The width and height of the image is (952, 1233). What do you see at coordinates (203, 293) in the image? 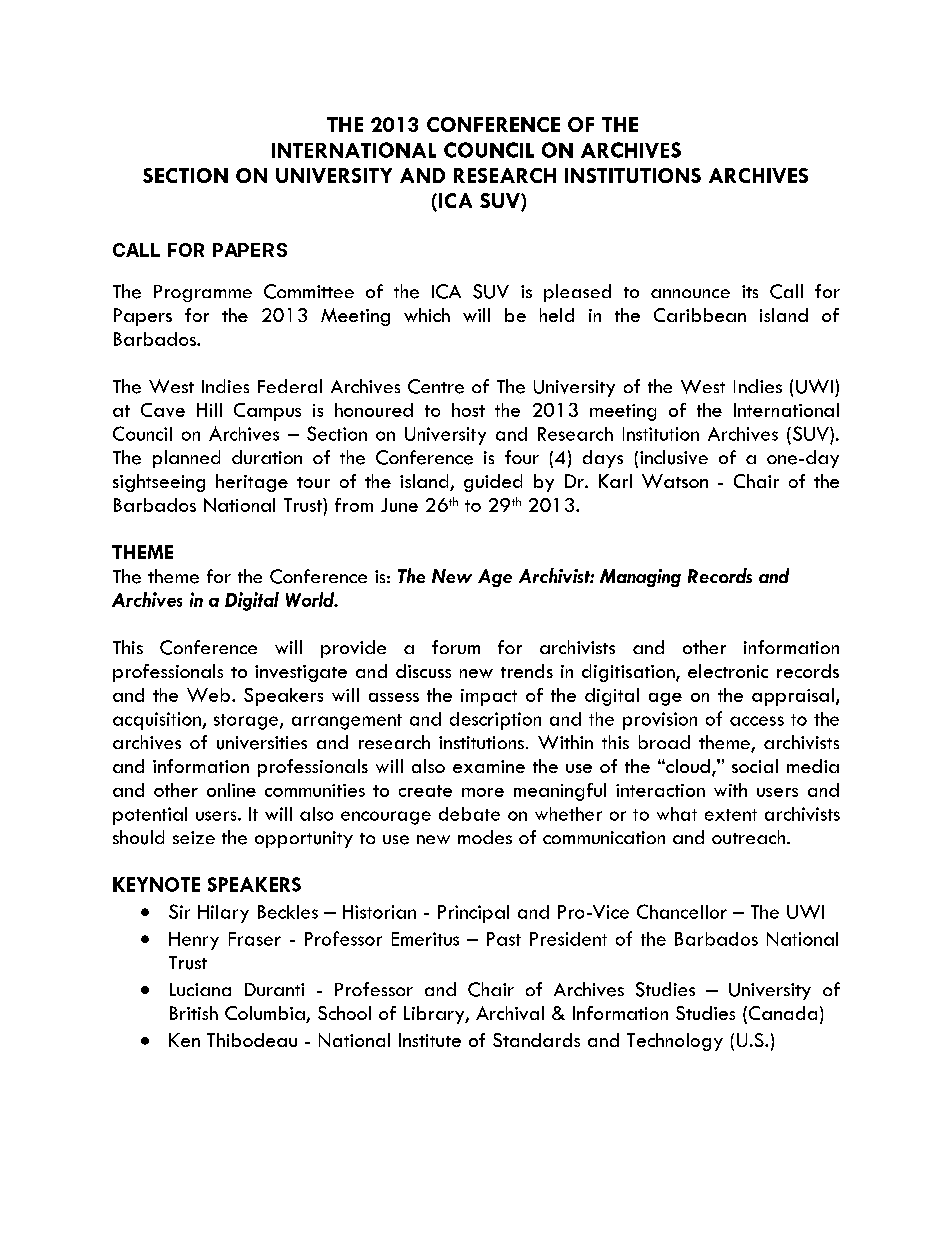
I see `Programme` at bounding box center [203, 293].
